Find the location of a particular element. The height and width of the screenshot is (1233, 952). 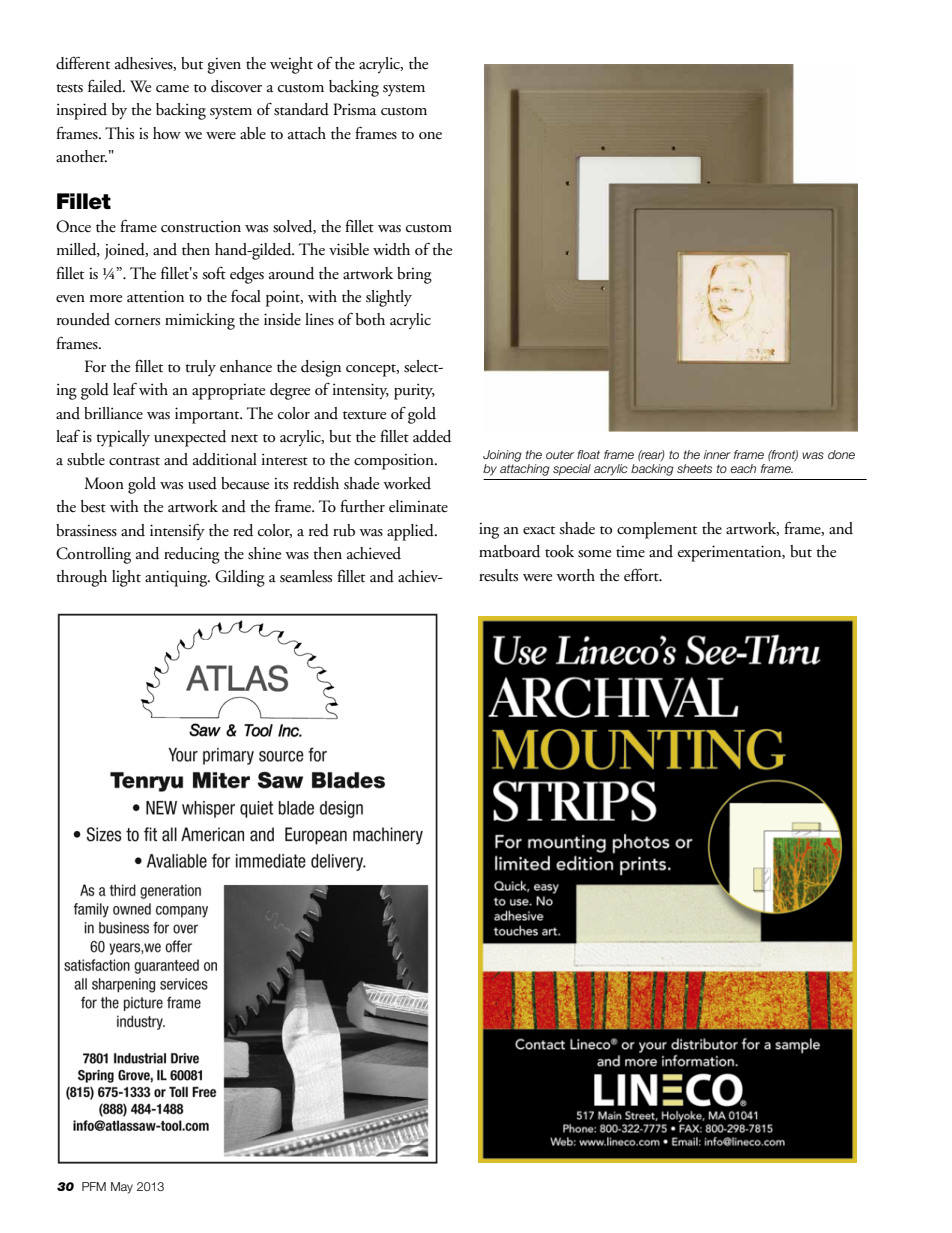

came is located at coordinates (172, 89).
